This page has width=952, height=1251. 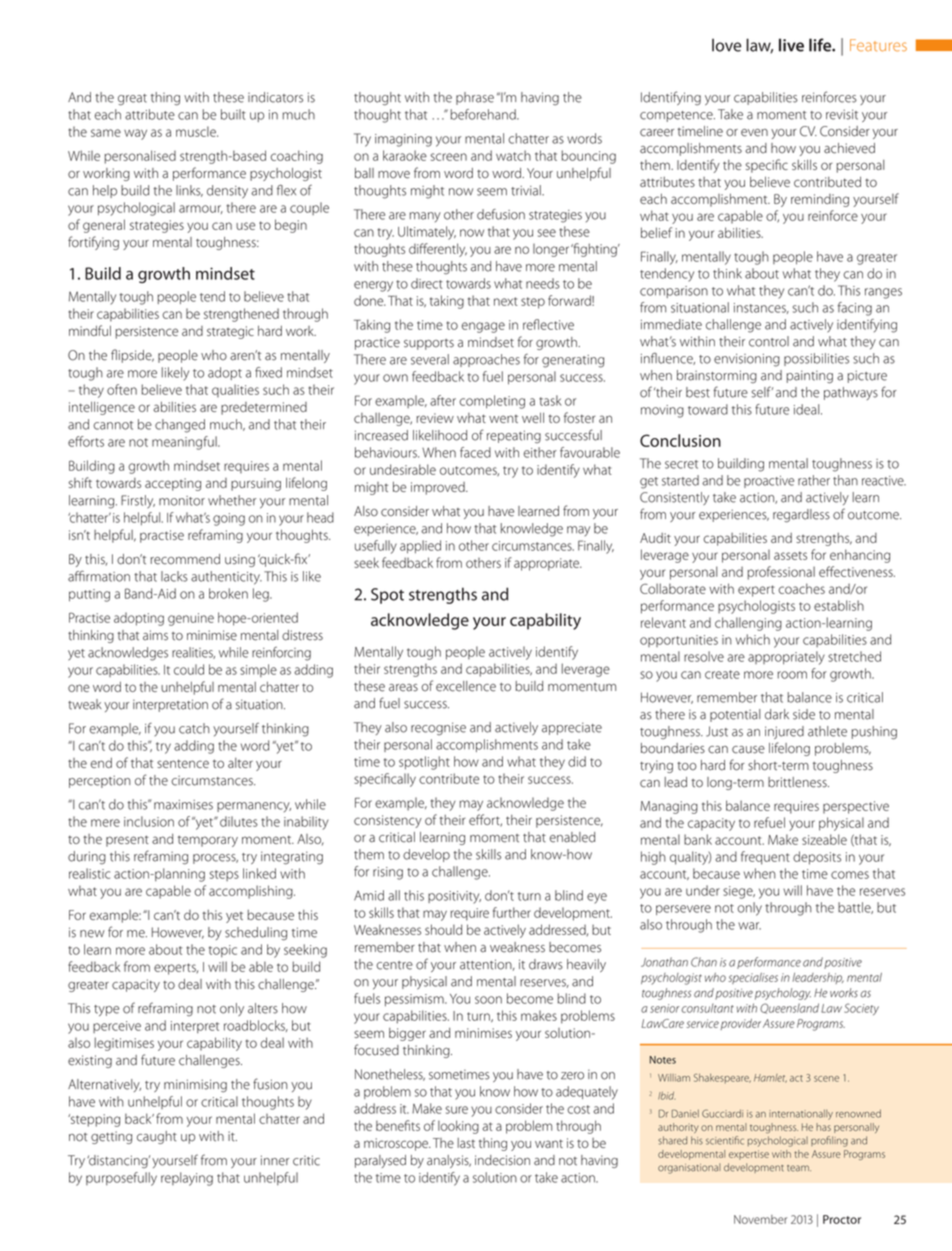 What do you see at coordinates (798, 782) in the page?
I see `brittleness` at bounding box center [798, 782].
